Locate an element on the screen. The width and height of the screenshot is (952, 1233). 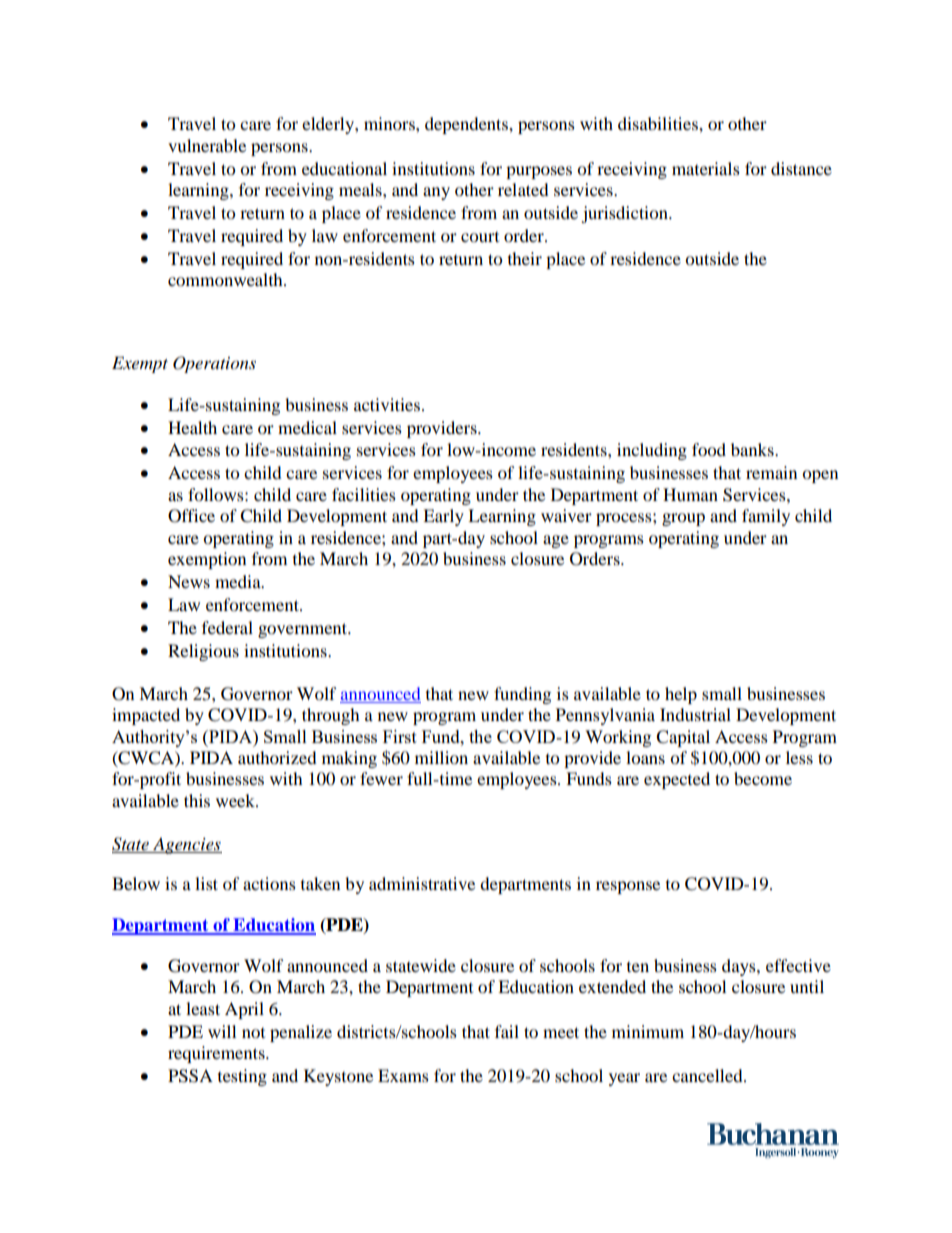
authorized is located at coordinates (277, 757).
